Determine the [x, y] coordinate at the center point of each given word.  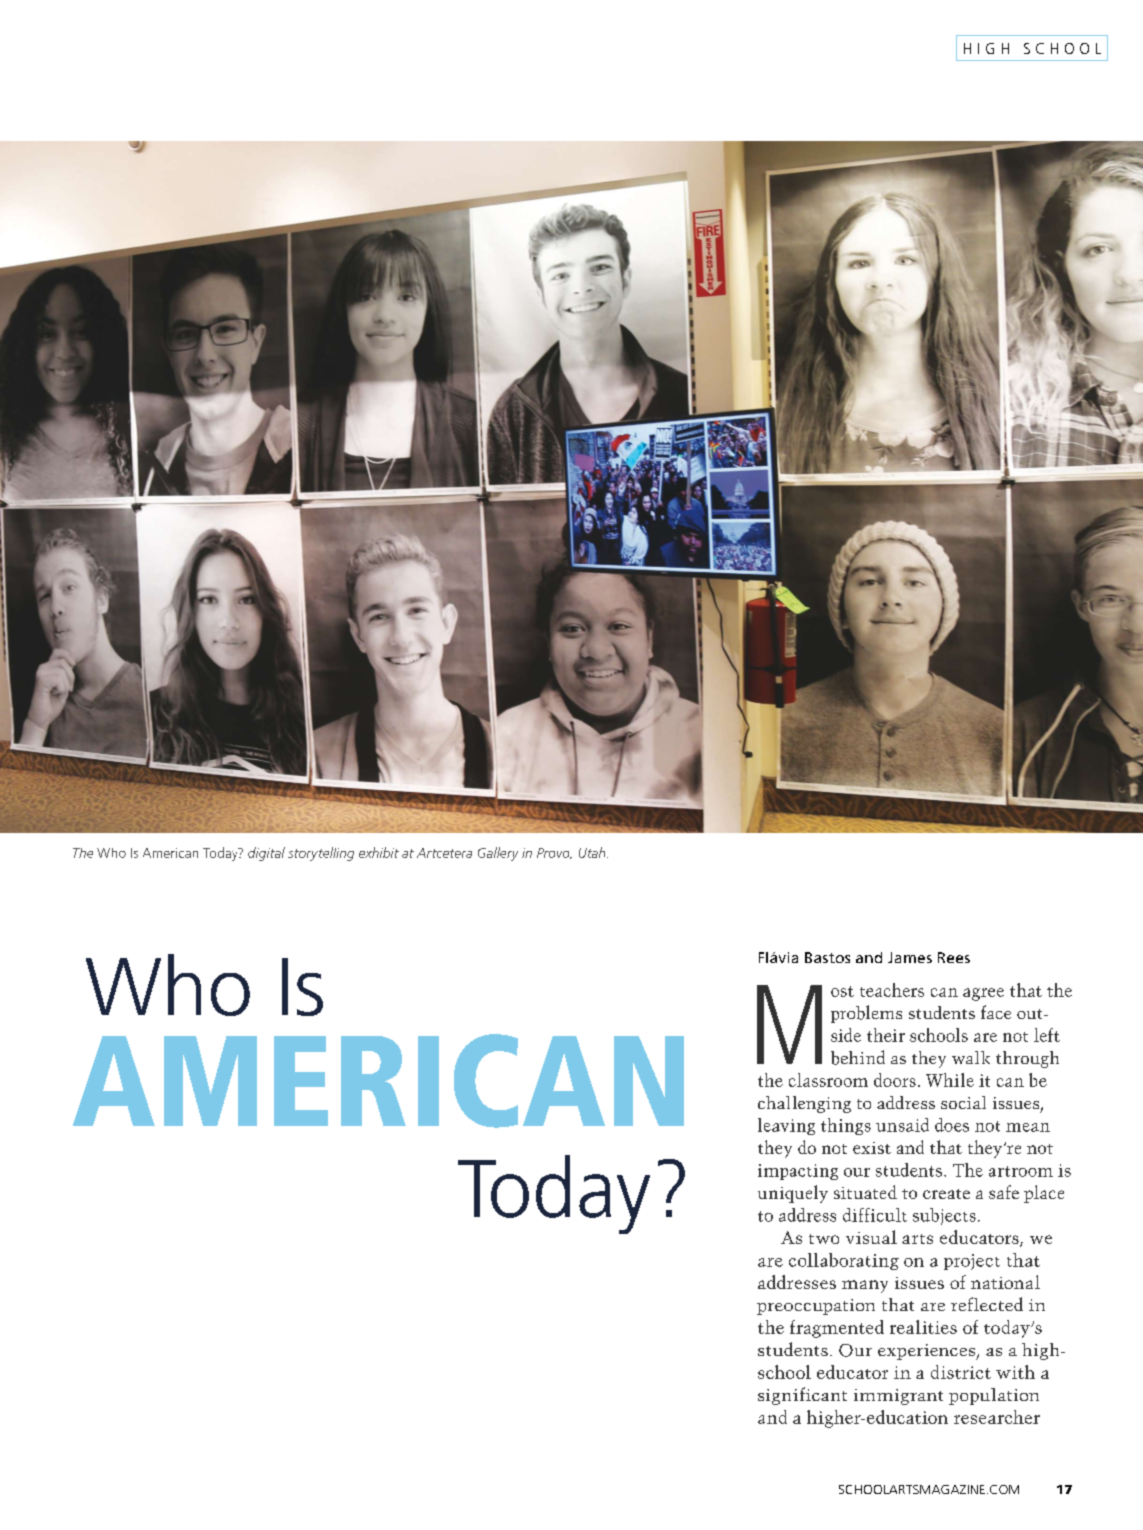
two [824, 1239]
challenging [804, 1104]
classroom [828, 1080]
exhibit [379, 852]
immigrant [898, 1397]
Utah [593, 852]
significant [802, 1396]
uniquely [793, 1194]
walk [971, 1057]
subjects [944, 1216]
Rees [954, 957]
